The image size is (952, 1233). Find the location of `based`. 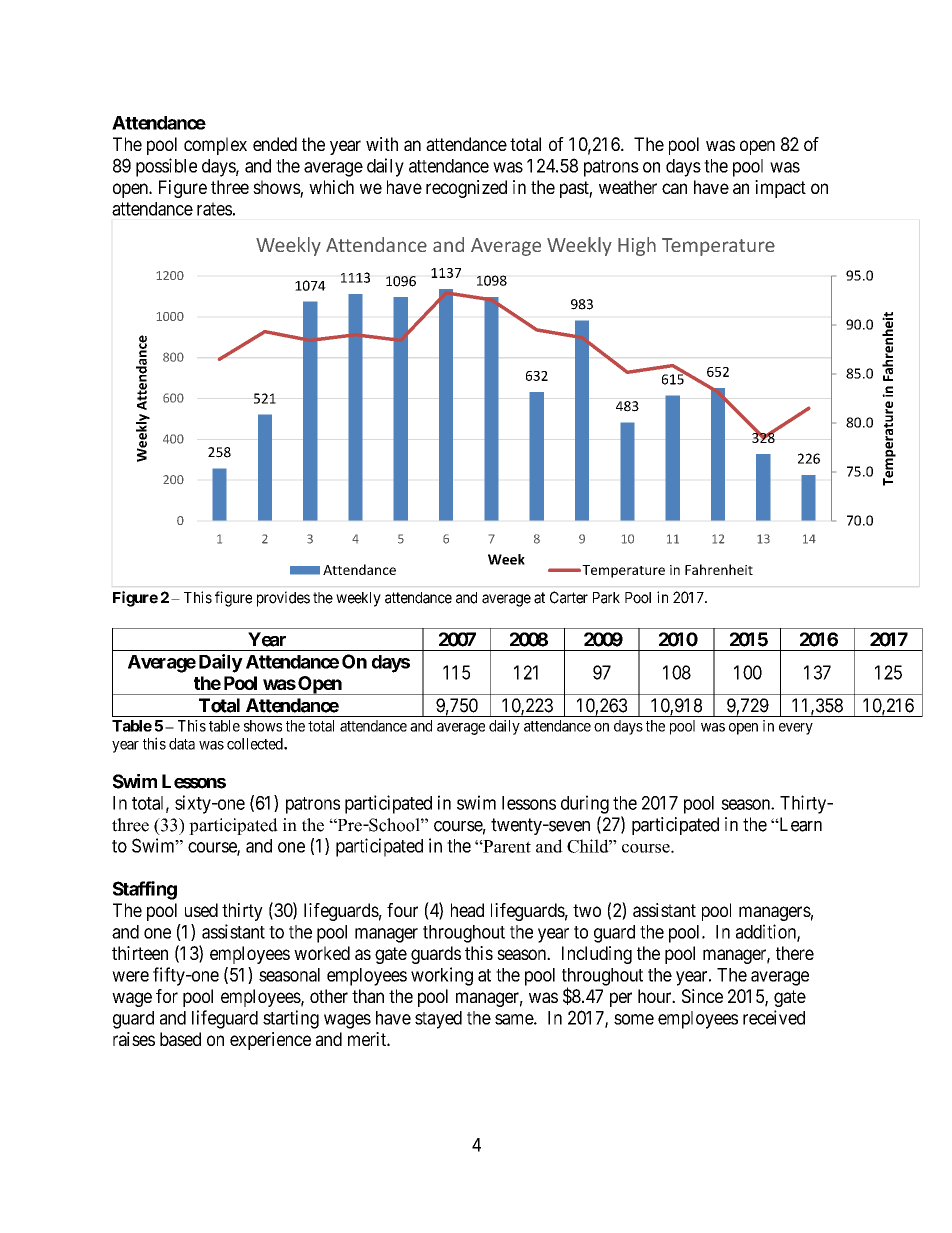

based is located at coordinates (180, 1039).
